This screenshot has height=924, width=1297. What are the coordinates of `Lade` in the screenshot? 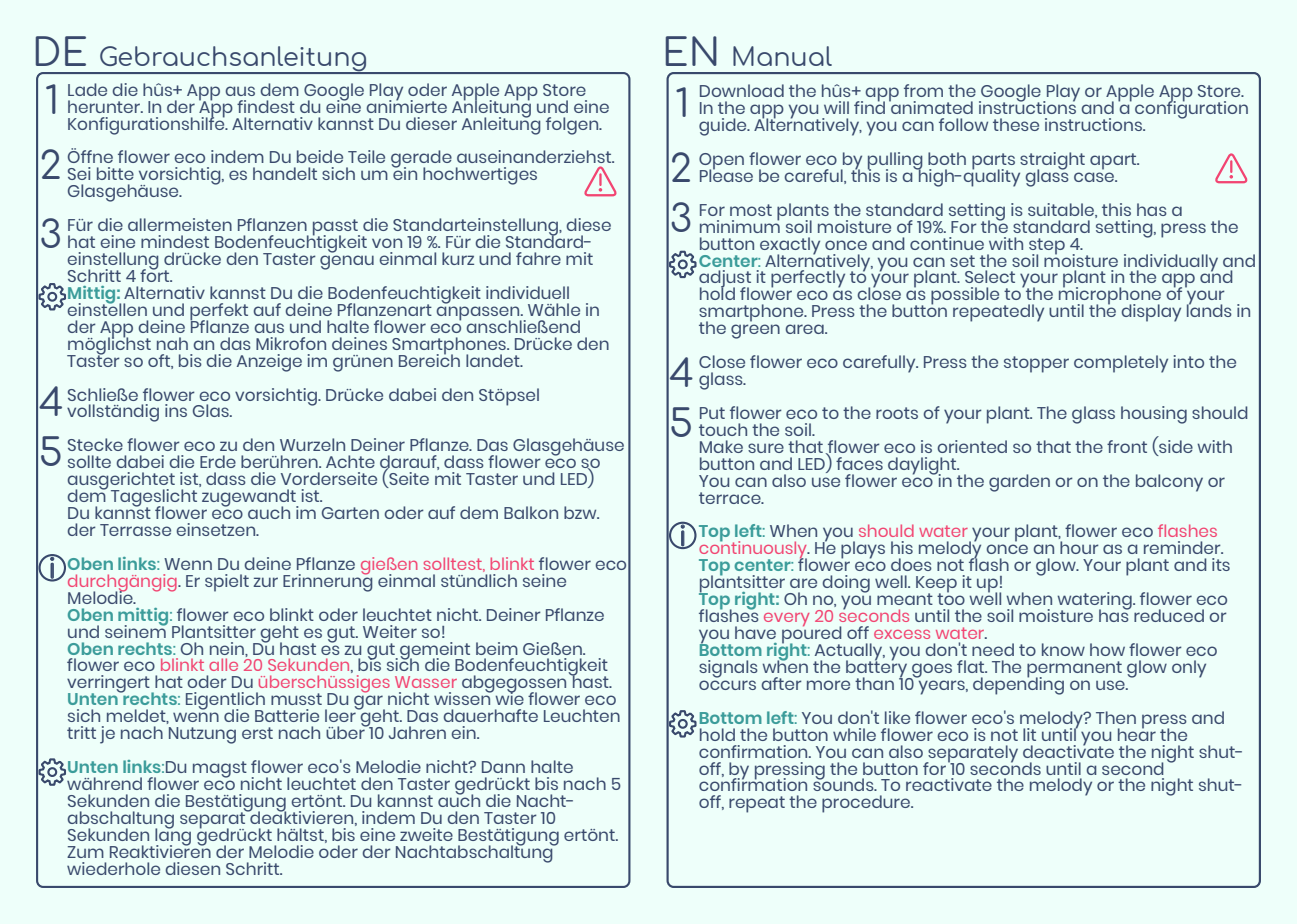 It's located at (87, 89).
